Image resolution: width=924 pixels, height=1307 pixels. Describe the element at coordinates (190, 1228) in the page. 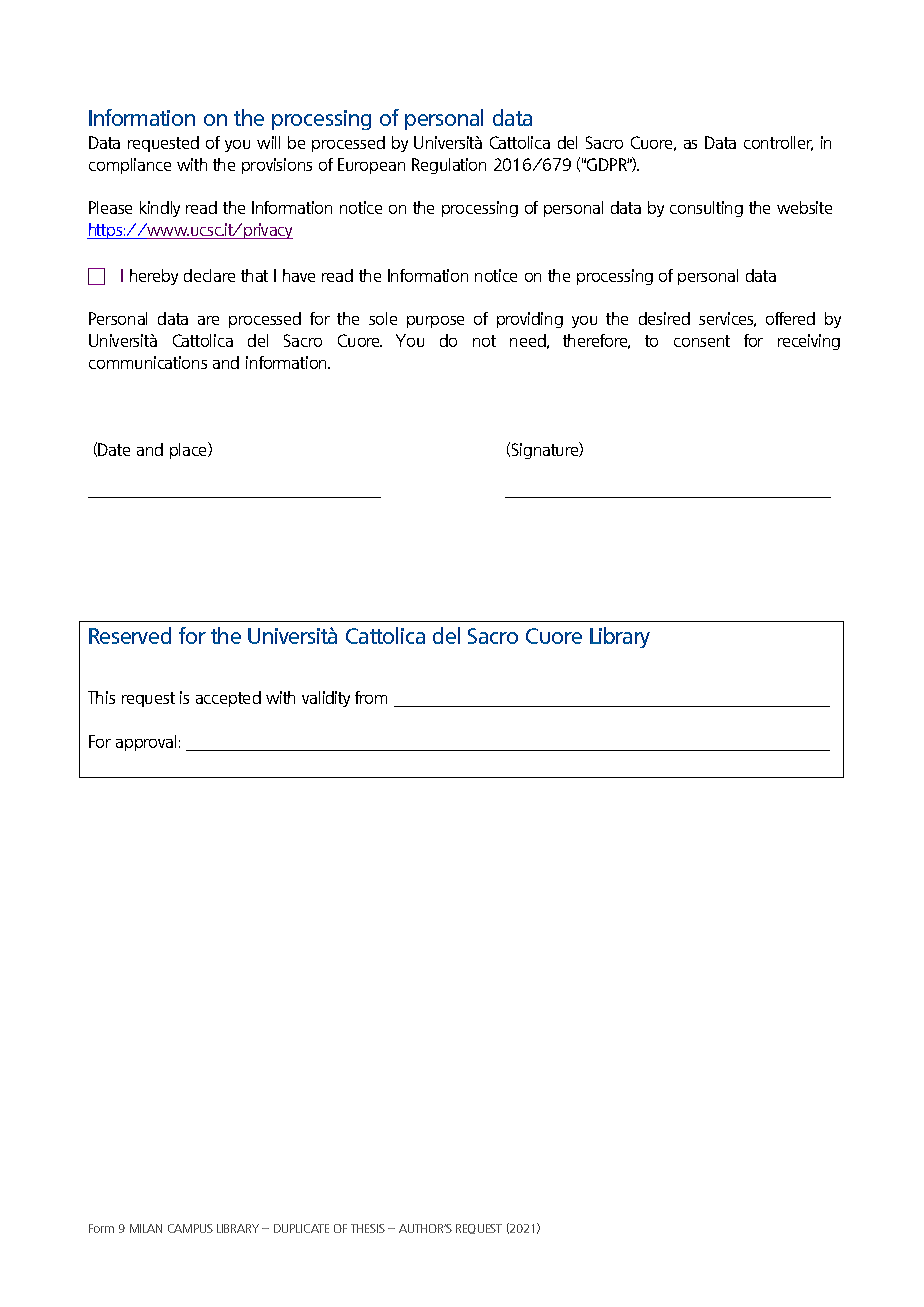

I see `CAMPUS` at that location.
